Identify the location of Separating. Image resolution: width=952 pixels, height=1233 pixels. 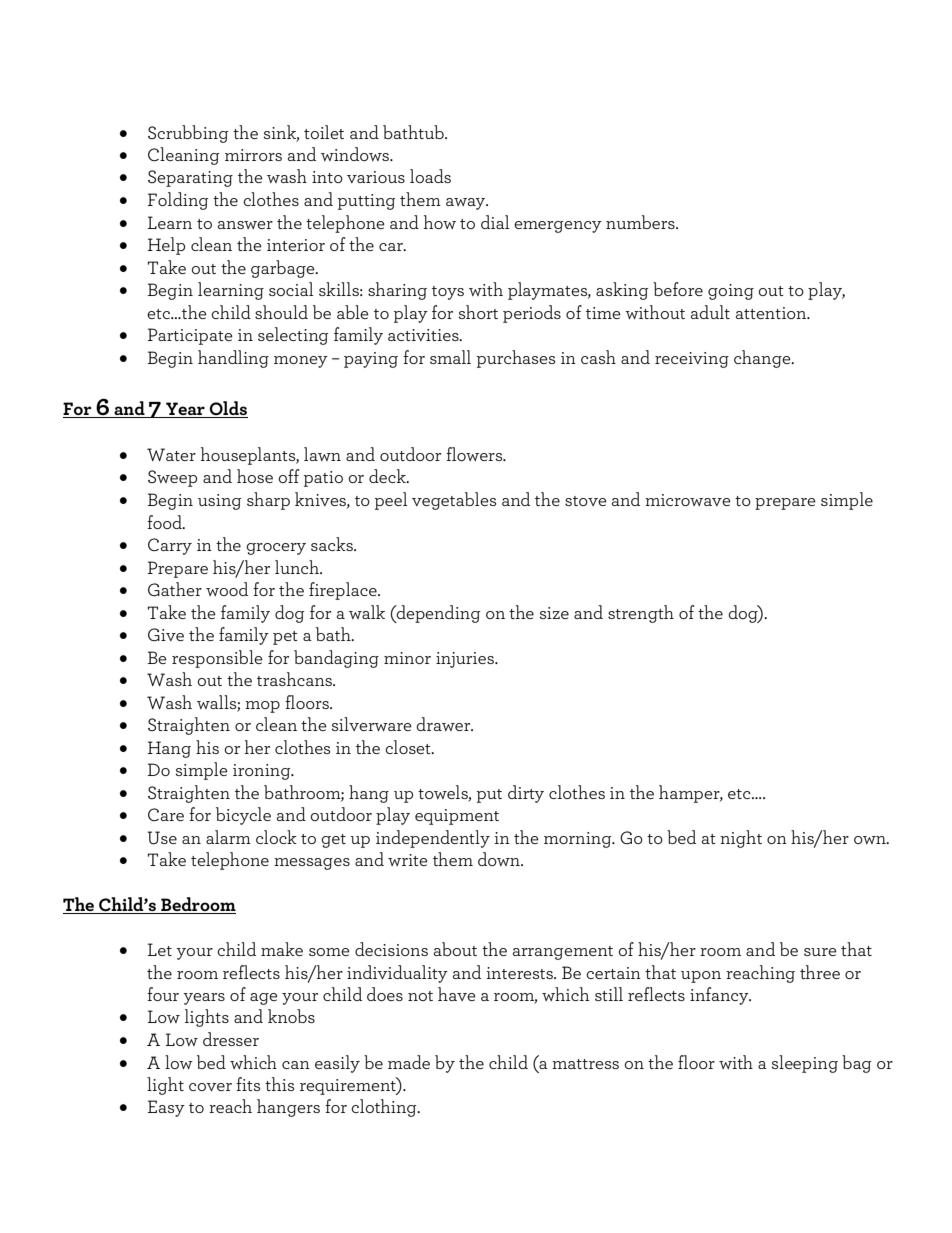
(190, 178).
